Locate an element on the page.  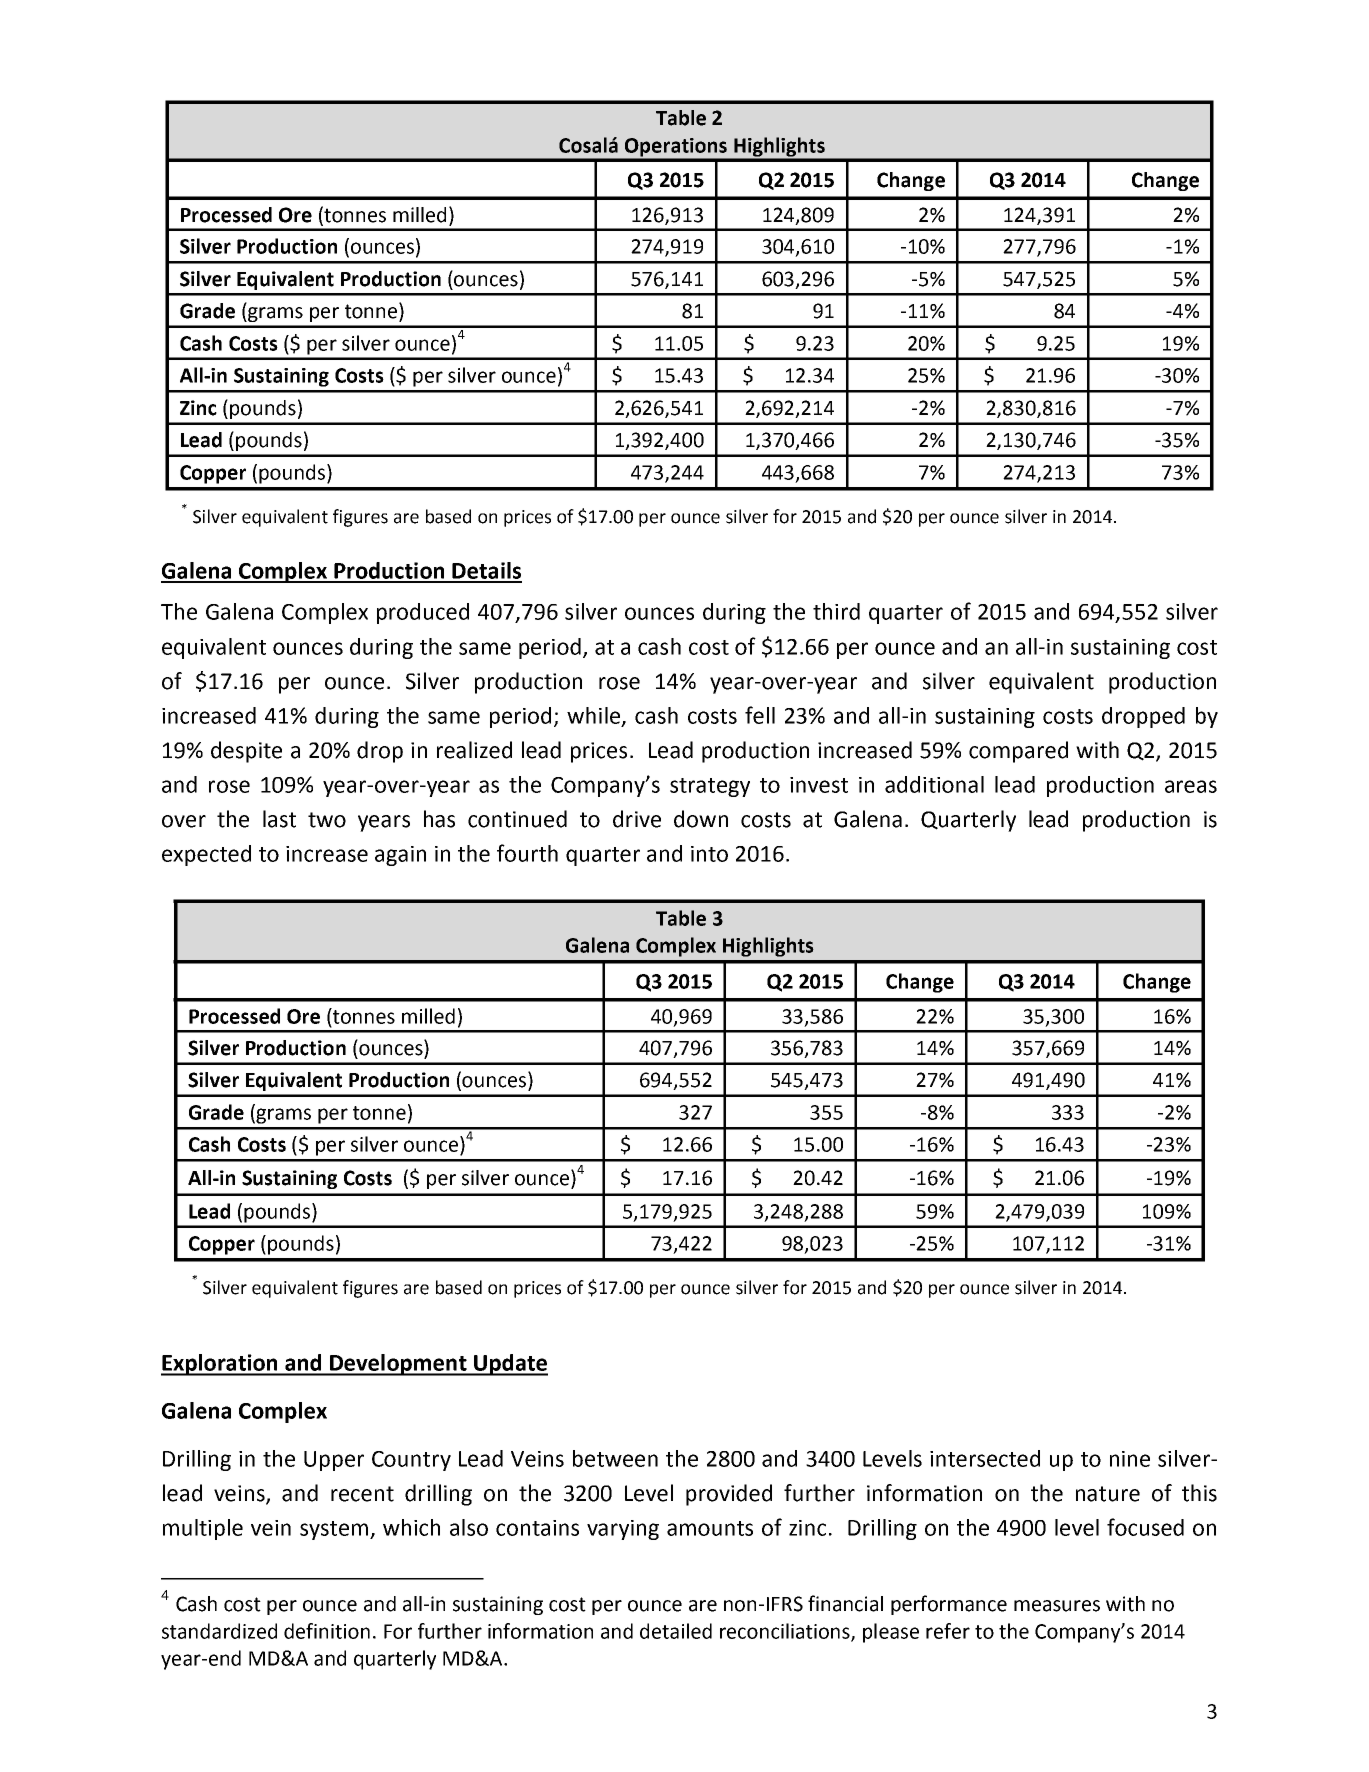
Development is located at coordinates (398, 1365).
